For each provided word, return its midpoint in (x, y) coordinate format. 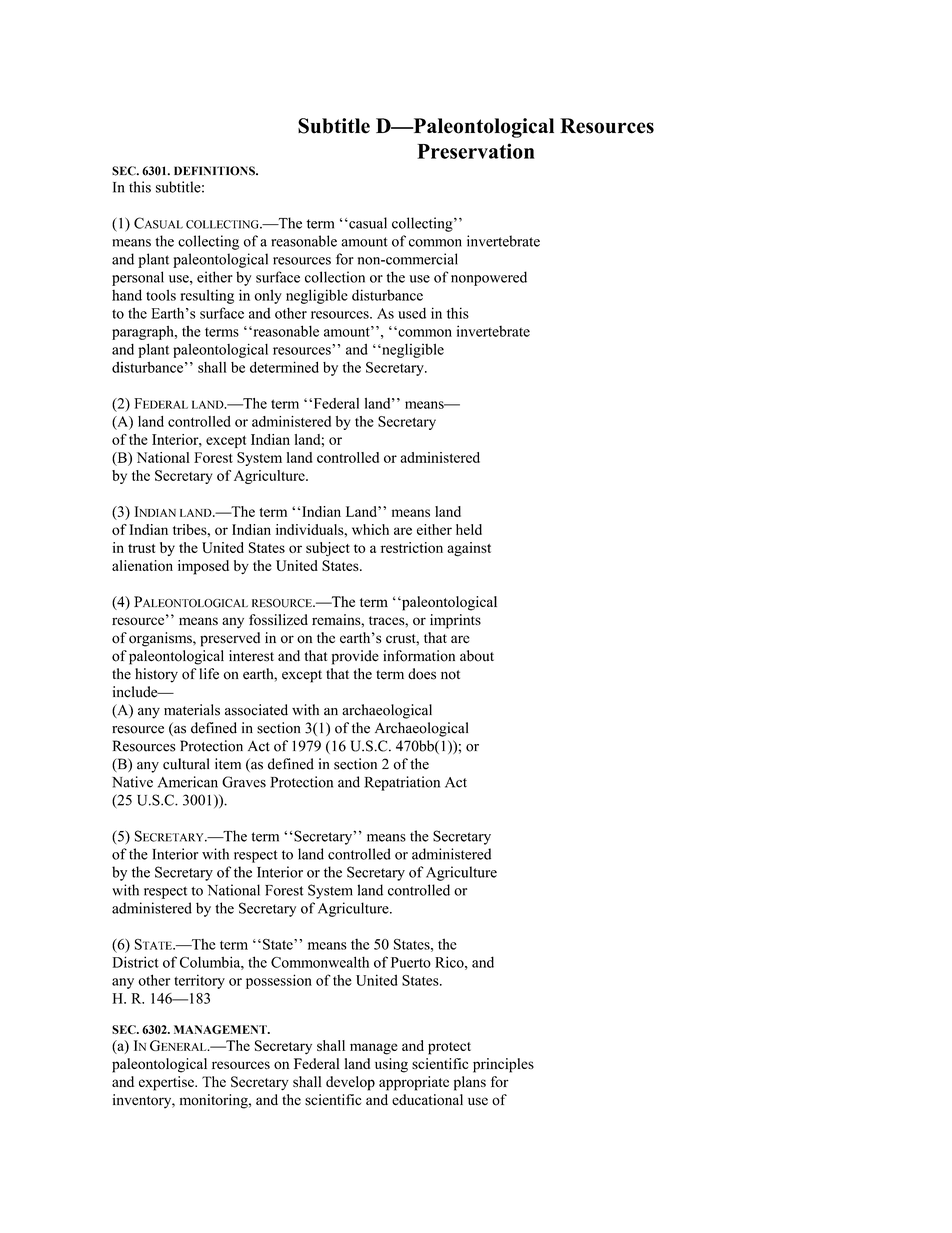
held (469, 529)
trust (141, 548)
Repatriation (402, 783)
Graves (244, 782)
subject (328, 549)
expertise (167, 1083)
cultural (186, 764)
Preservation (476, 151)
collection (335, 277)
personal (138, 278)
